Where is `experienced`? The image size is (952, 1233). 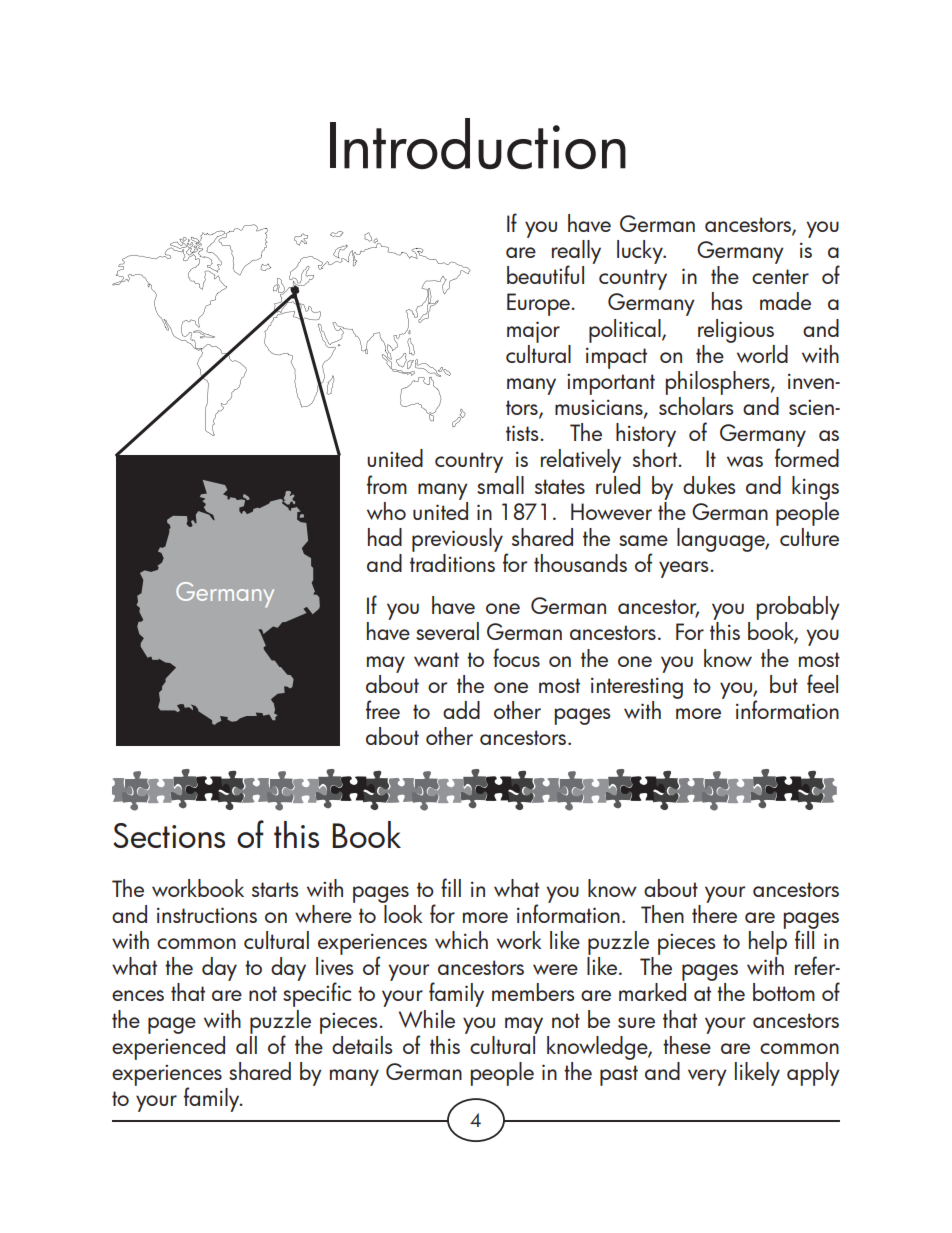
experienced is located at coordinates (168, 1046).
